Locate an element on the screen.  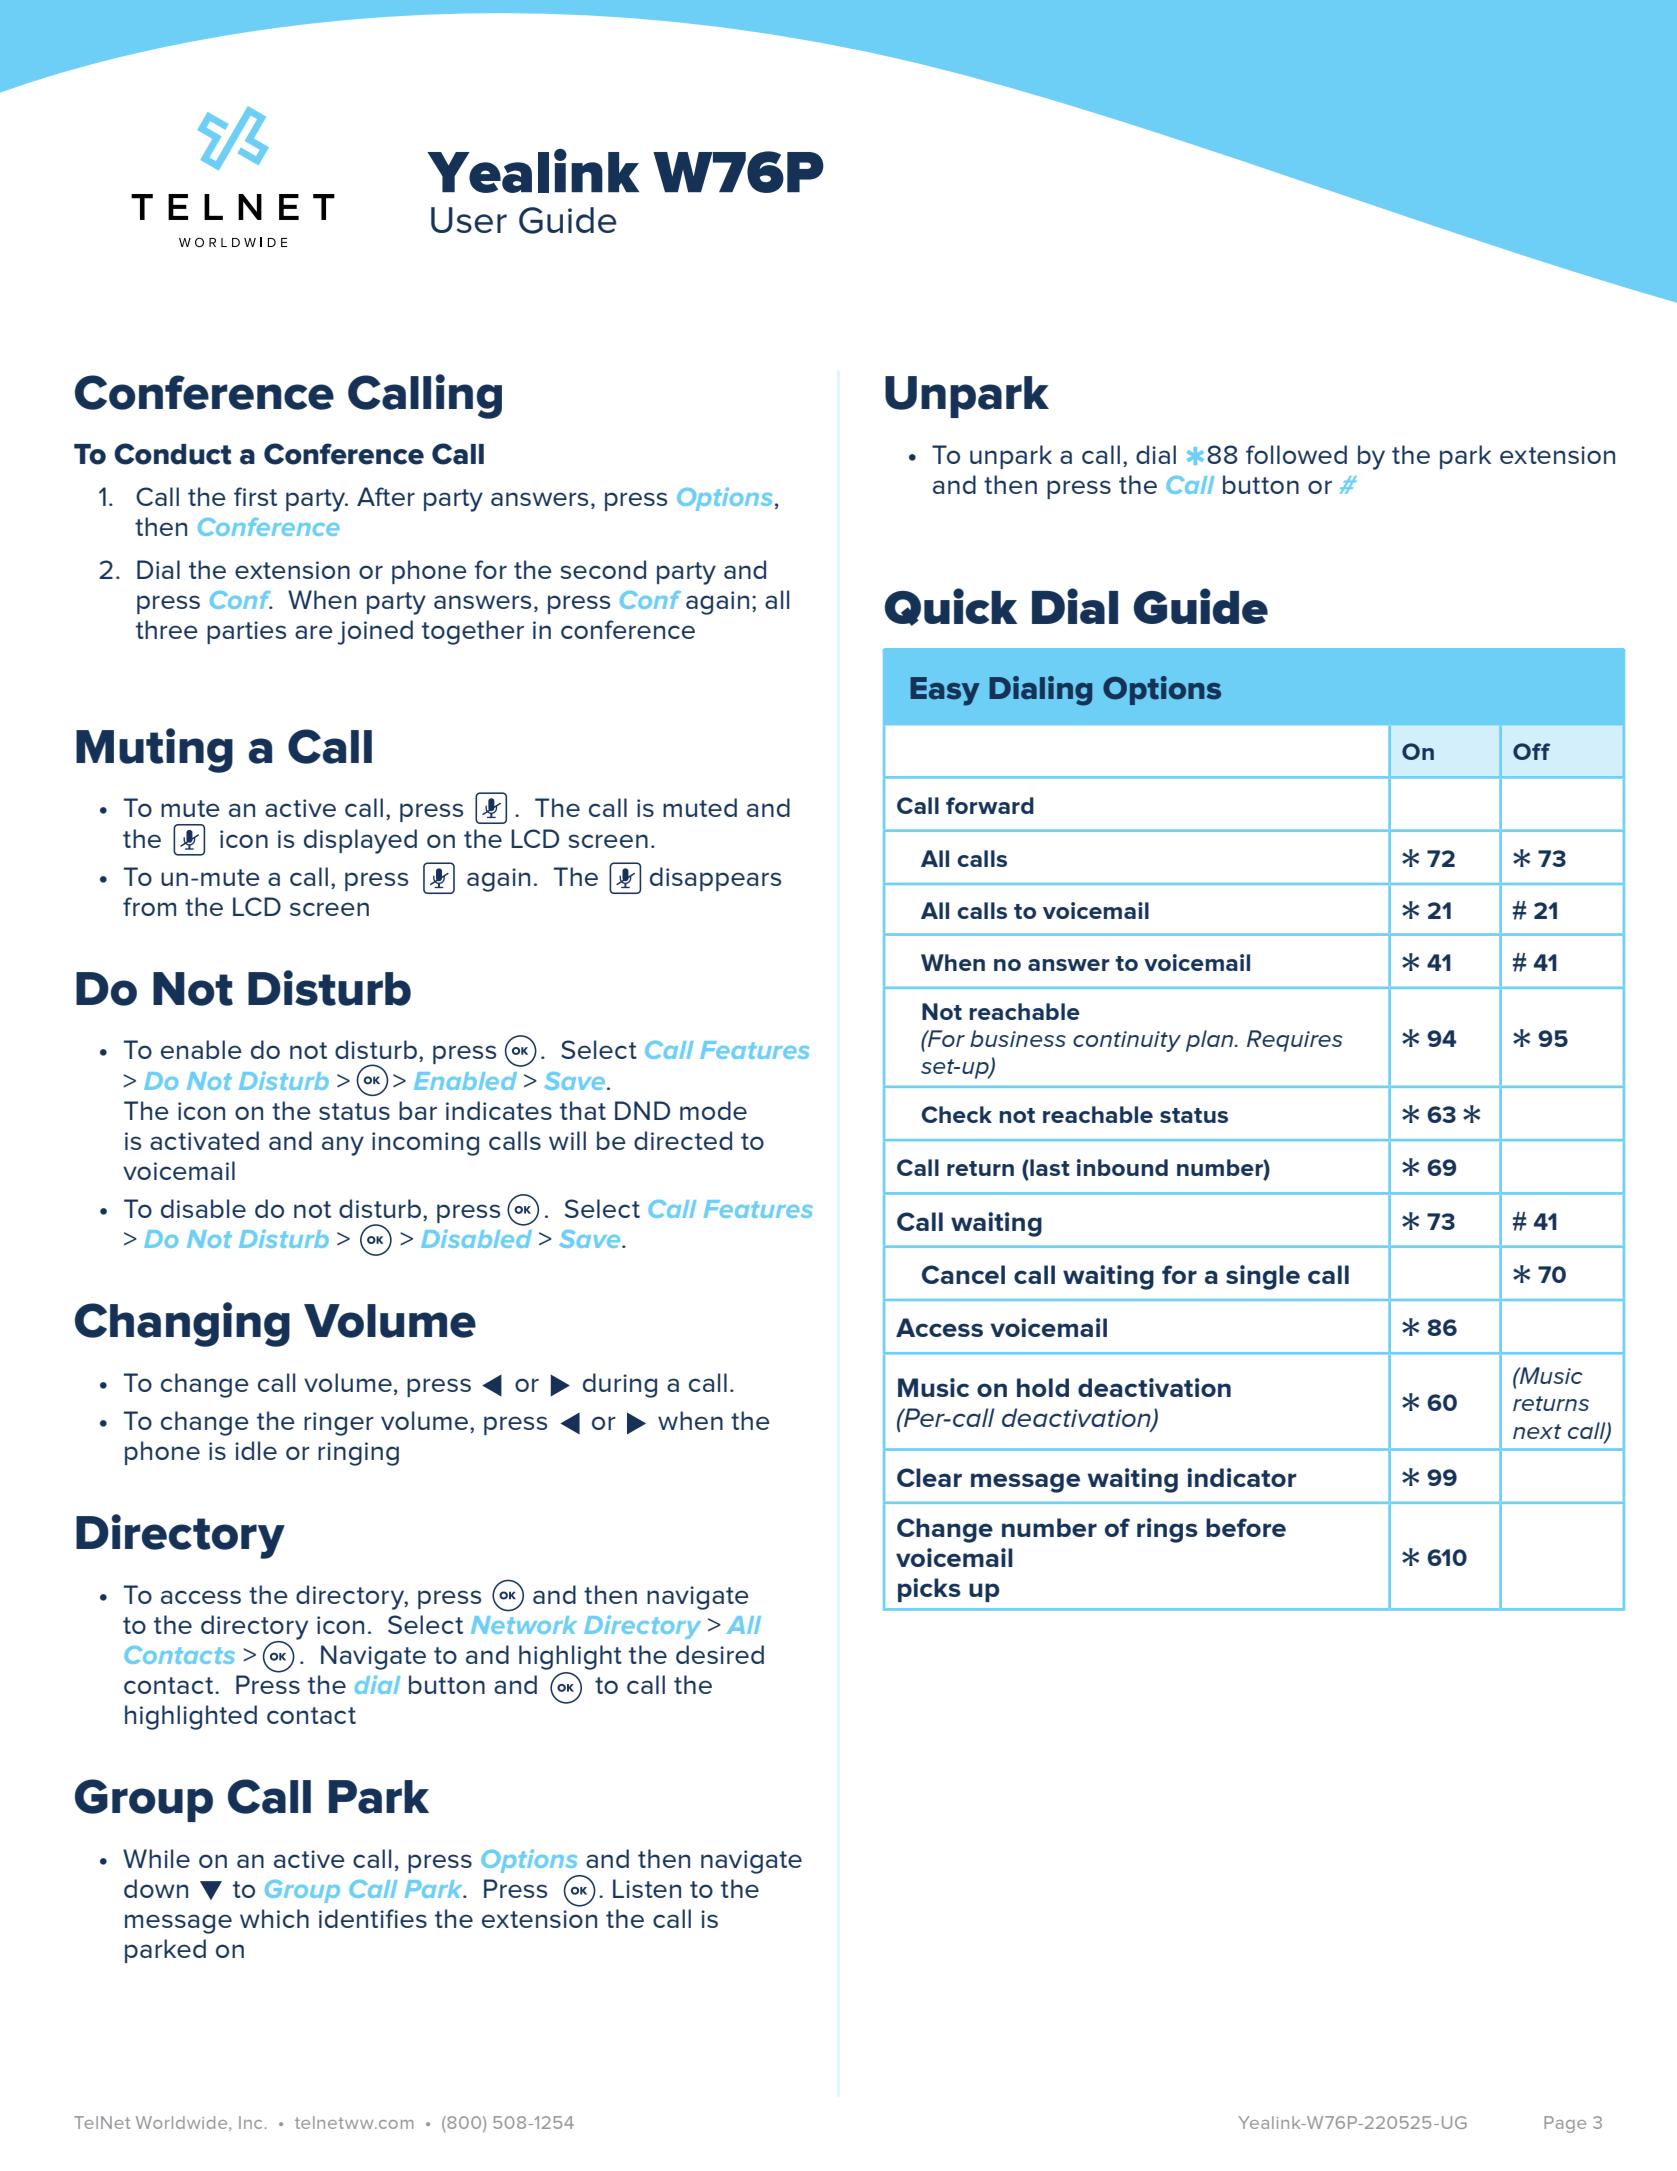
are is located at coordinates (314, 632).
